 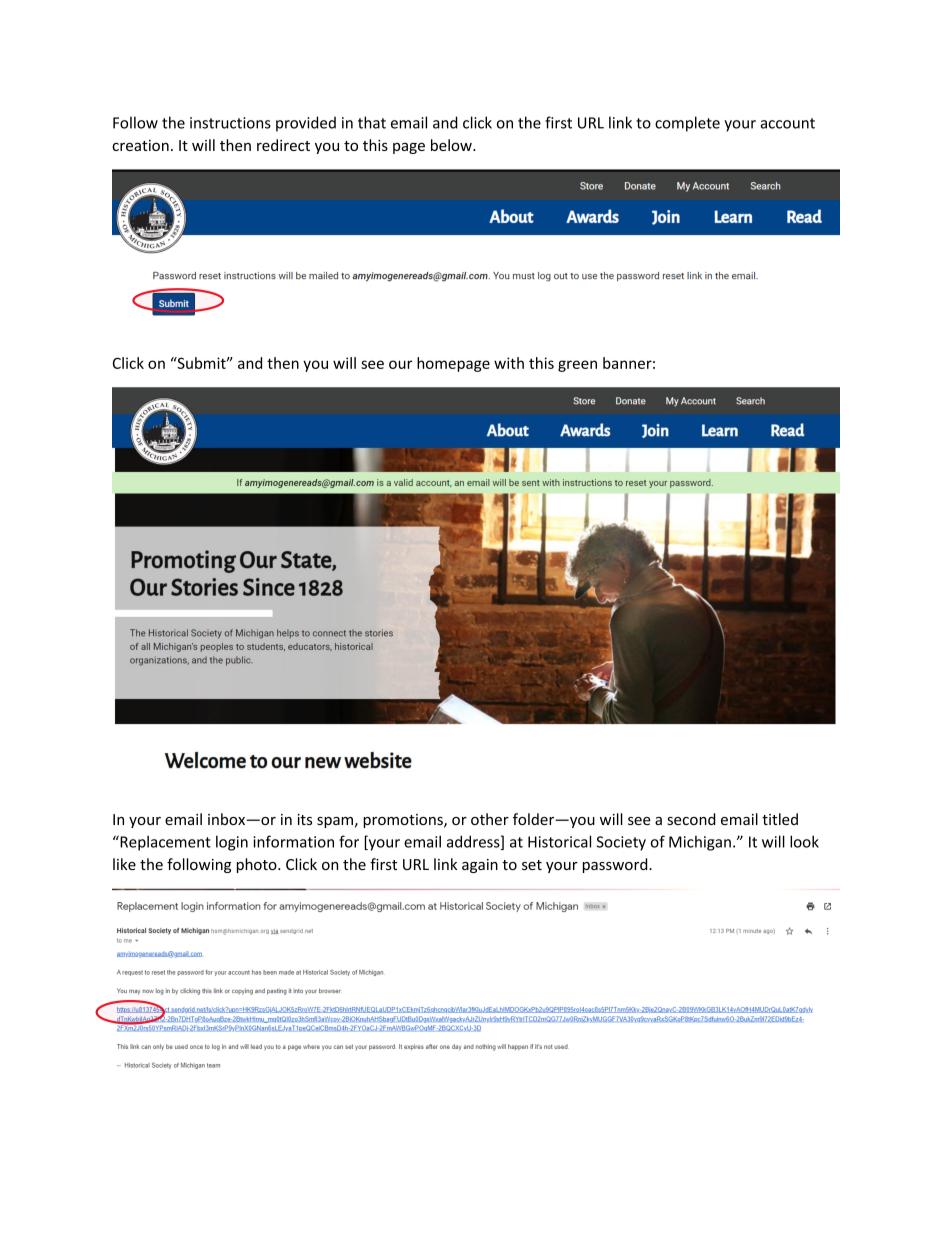 I want to click on second, so click(x=691, y=819).
